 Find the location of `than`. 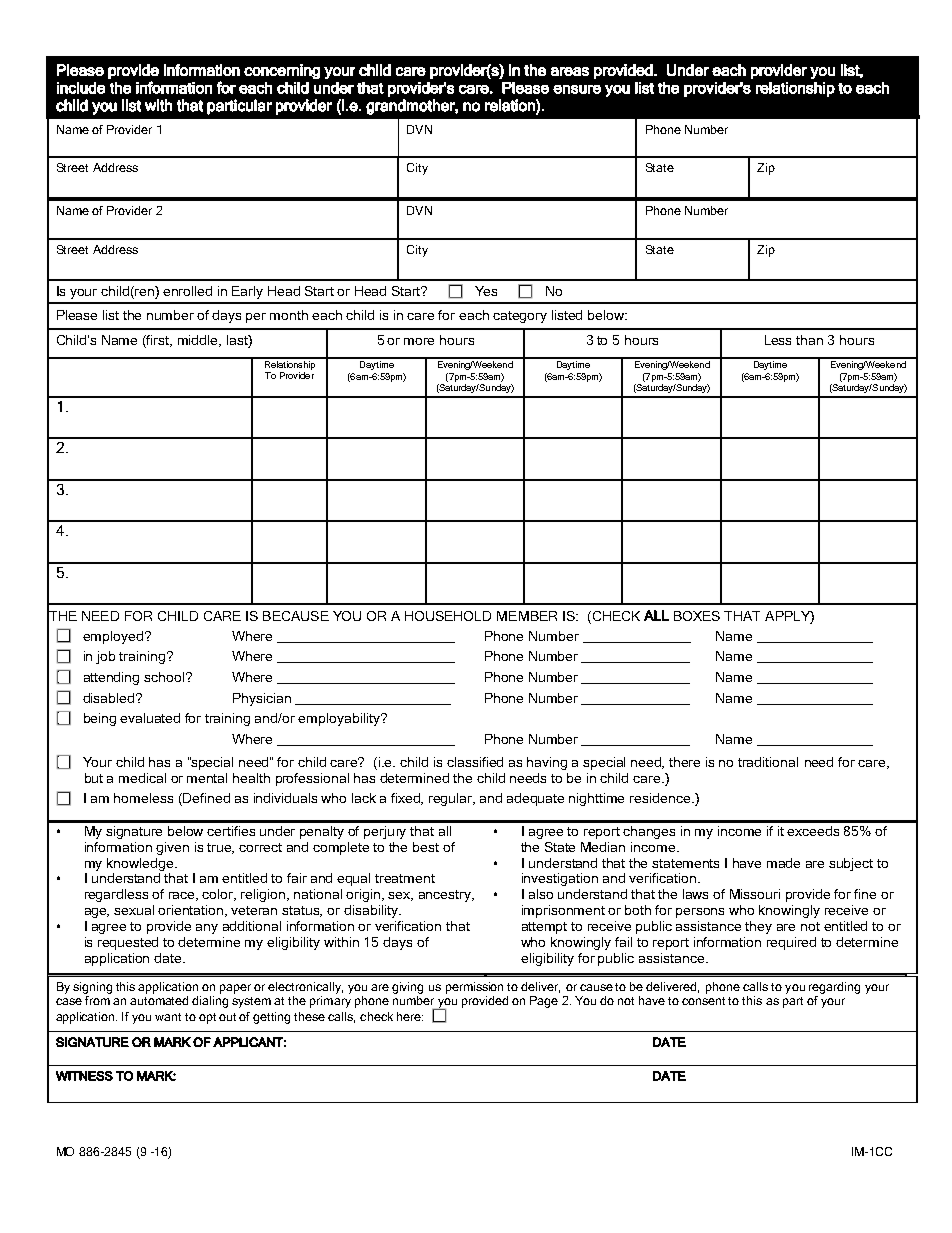

than is located at coordinates (809, 340).
